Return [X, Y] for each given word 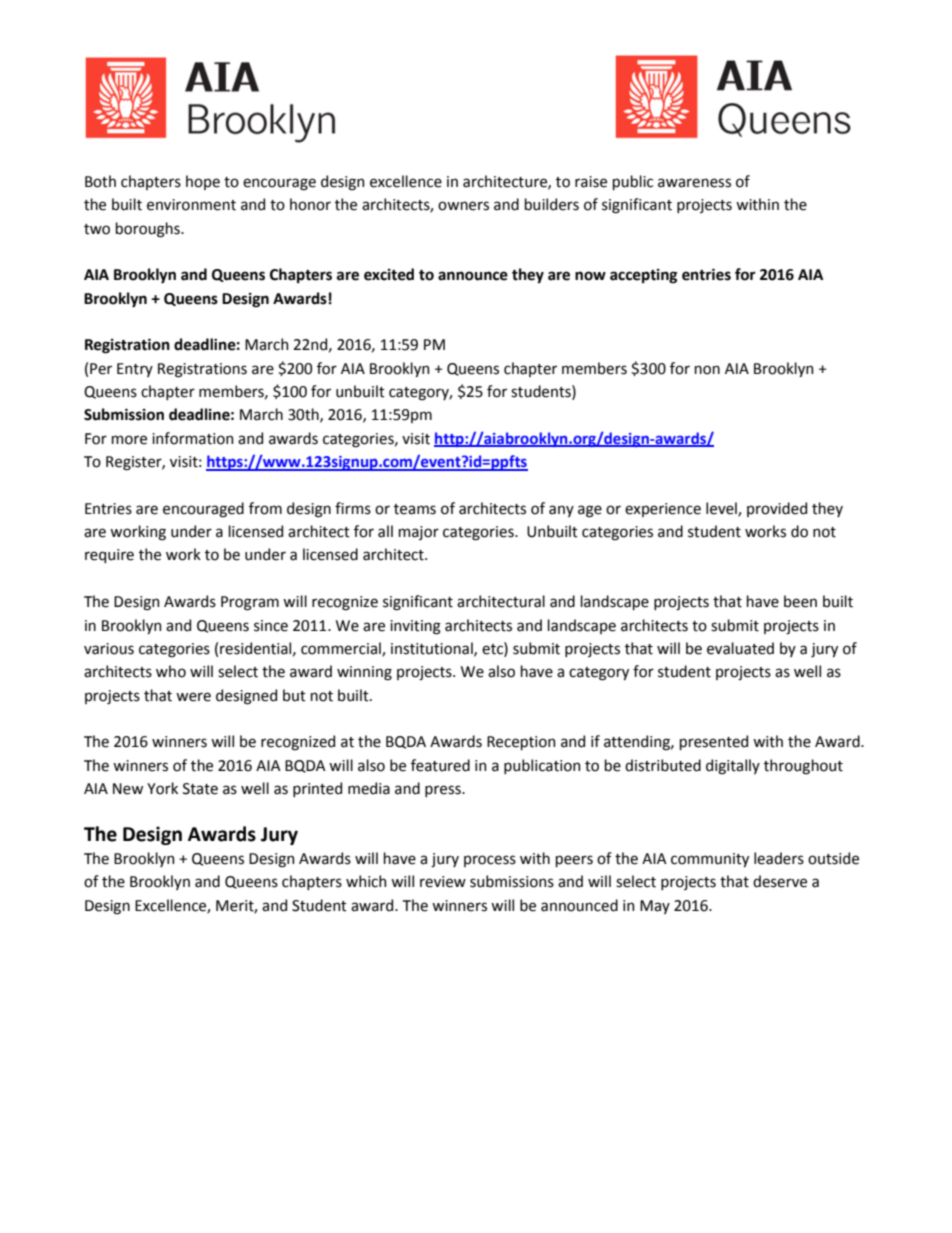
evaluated [740, 648]
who [171, 671]
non [707, 370]
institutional [433, 649]
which [366, 881]
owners [463, 206]
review [443, 882]
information [192, 438]
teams [415, 509]
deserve [780, 881]
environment [191, 205]
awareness [694, 183]
